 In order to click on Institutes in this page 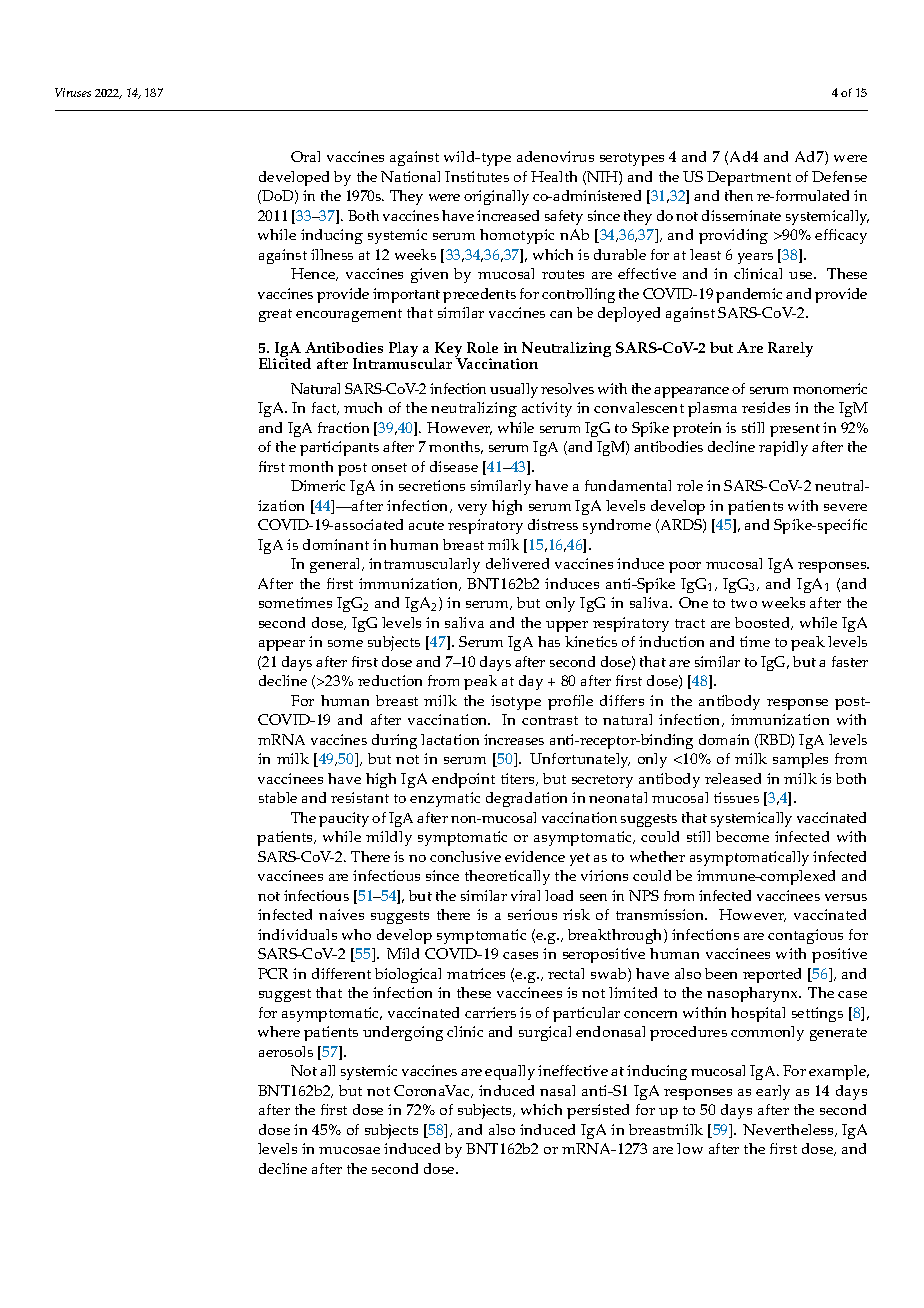, I will do `click(477, 176)`.
